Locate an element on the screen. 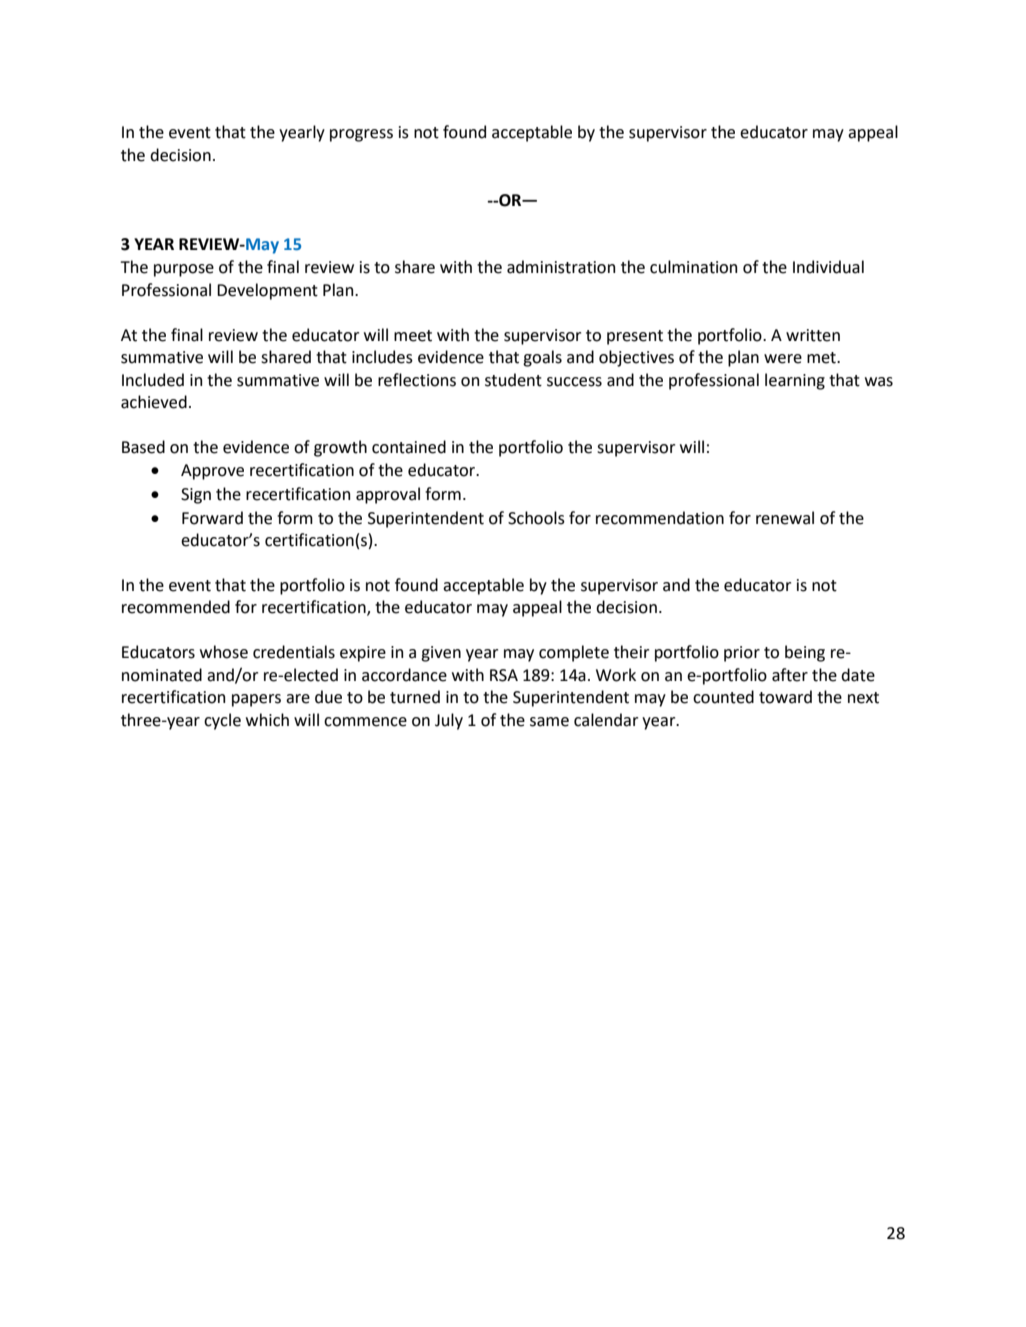 The width and height of the screenshot is (1026, 1327). renewal is located at coordinates (785, 518).
